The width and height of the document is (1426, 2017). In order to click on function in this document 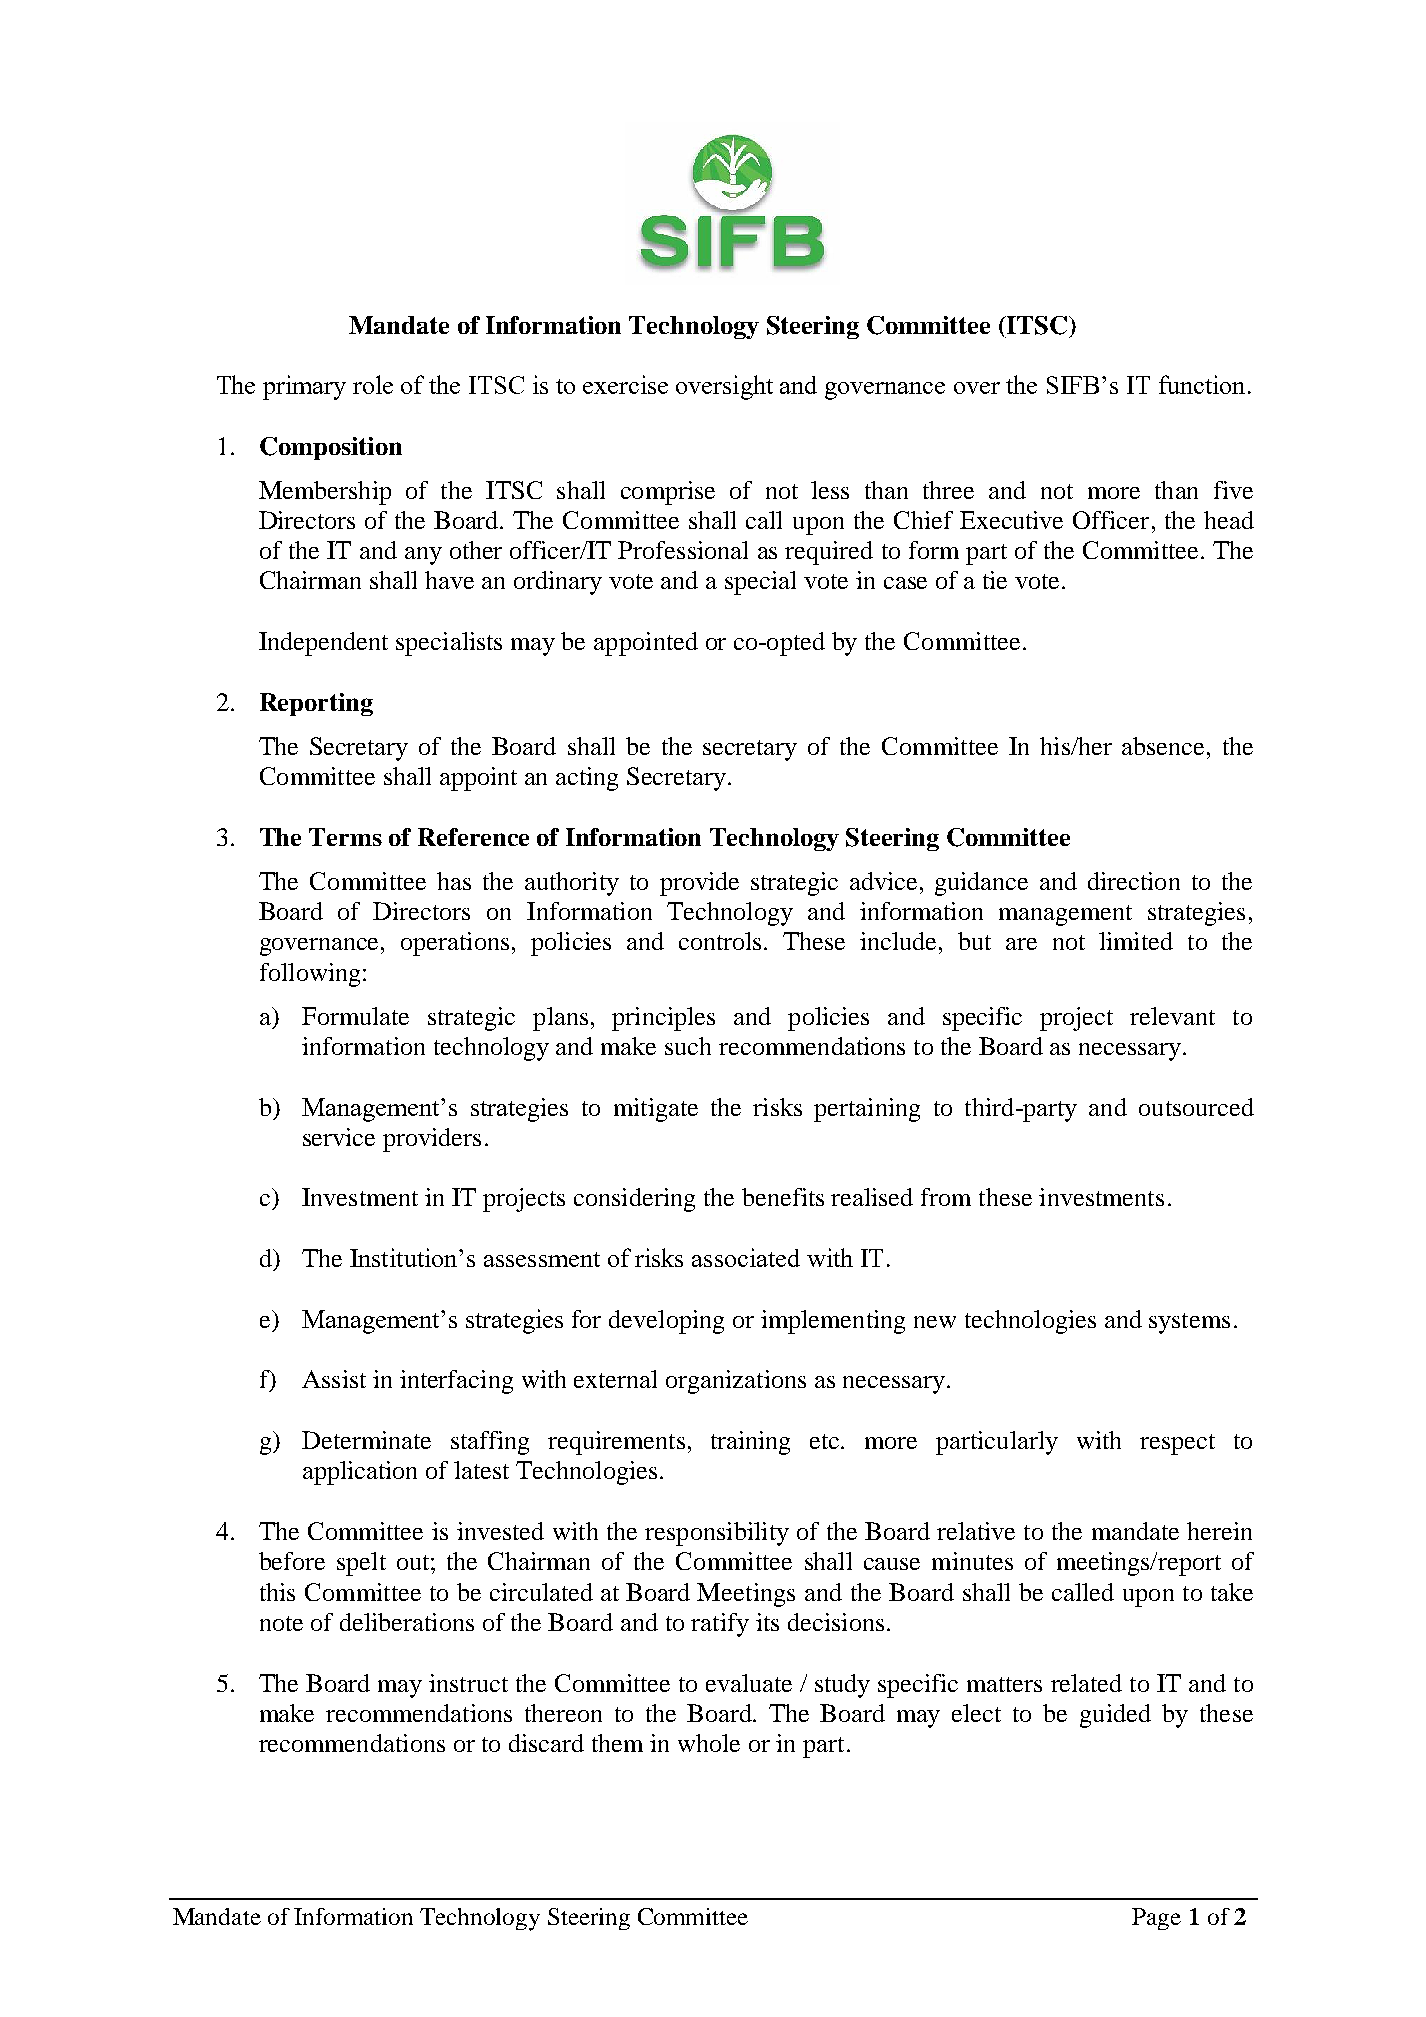, I will do `click(1202, 384)`.
